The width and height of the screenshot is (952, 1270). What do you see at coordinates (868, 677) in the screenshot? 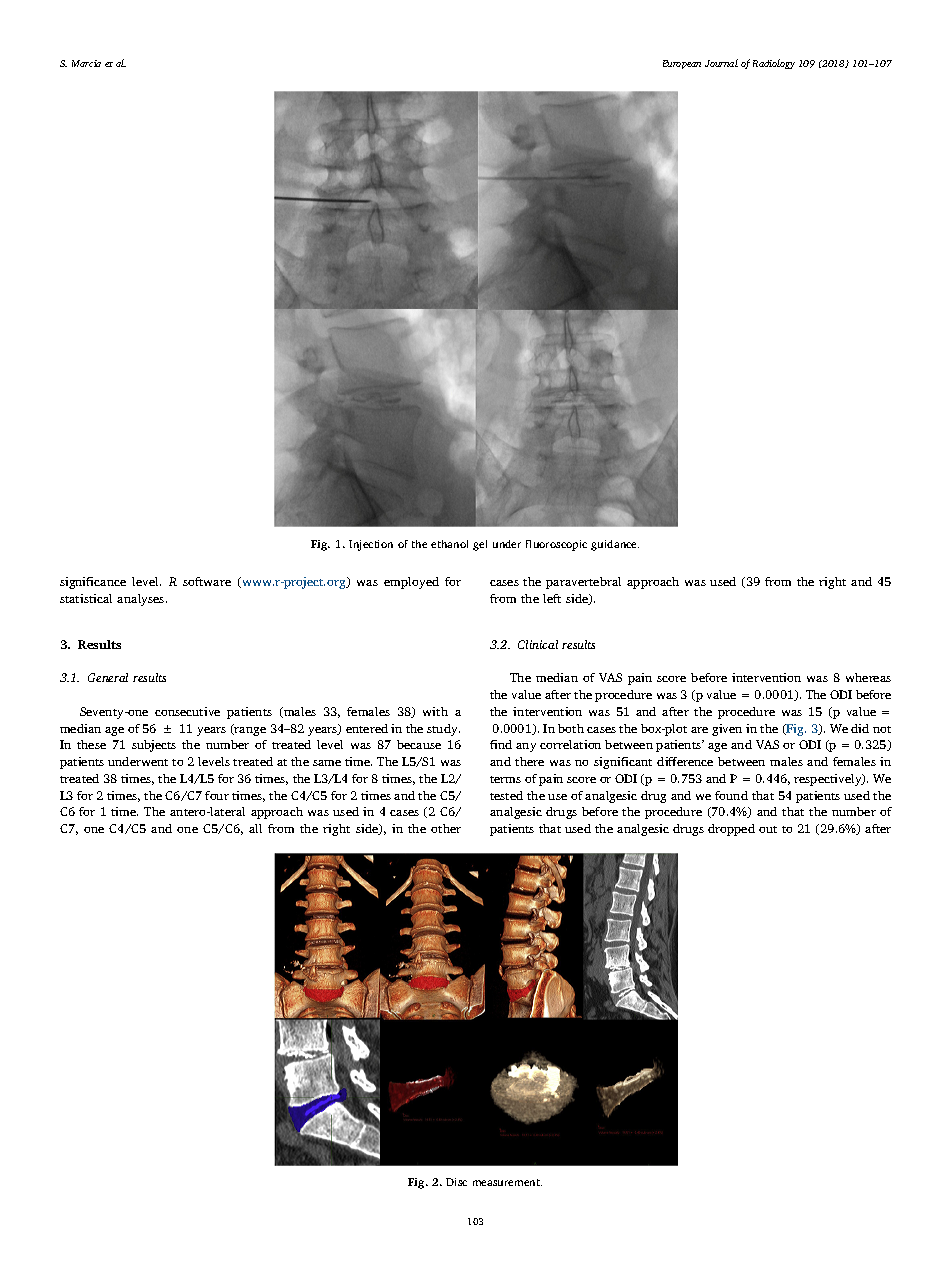
I see `whereas` at bounding box center [868, 677].
